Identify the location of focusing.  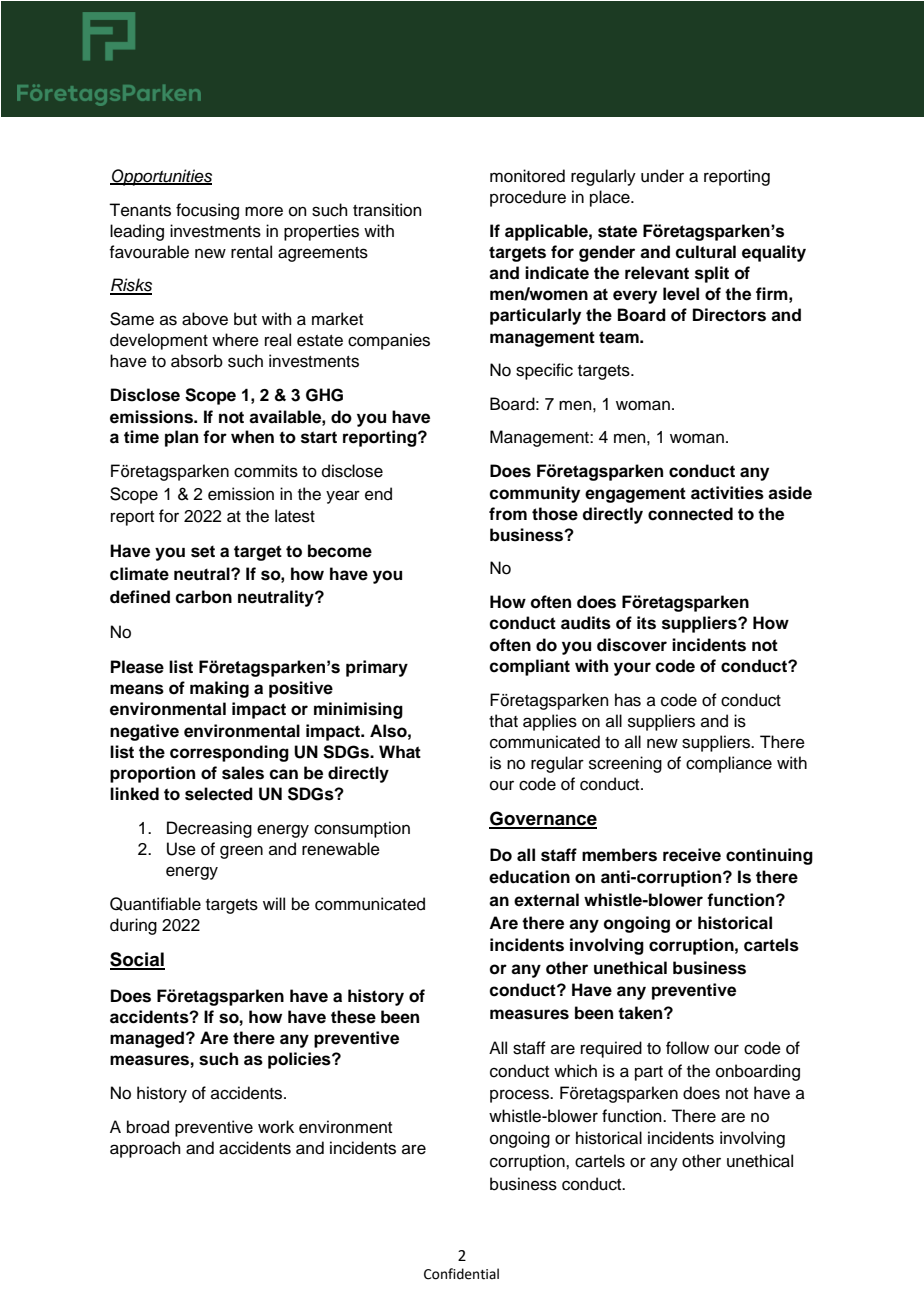
(207, 211).
